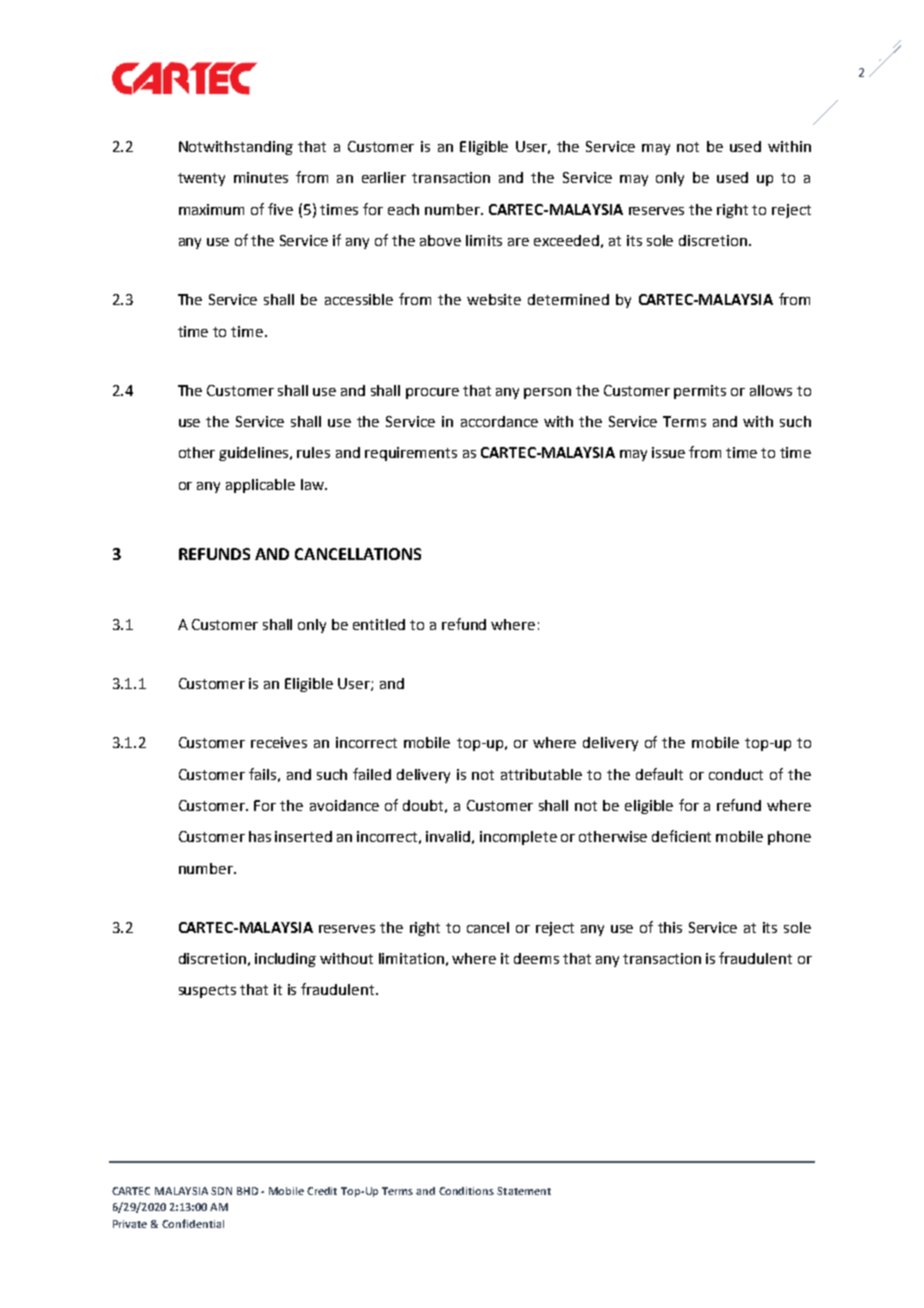  What do you see at coordinates (681, 836) in the screenshot?
I see `deficient` at bounding box center [681, 836].
